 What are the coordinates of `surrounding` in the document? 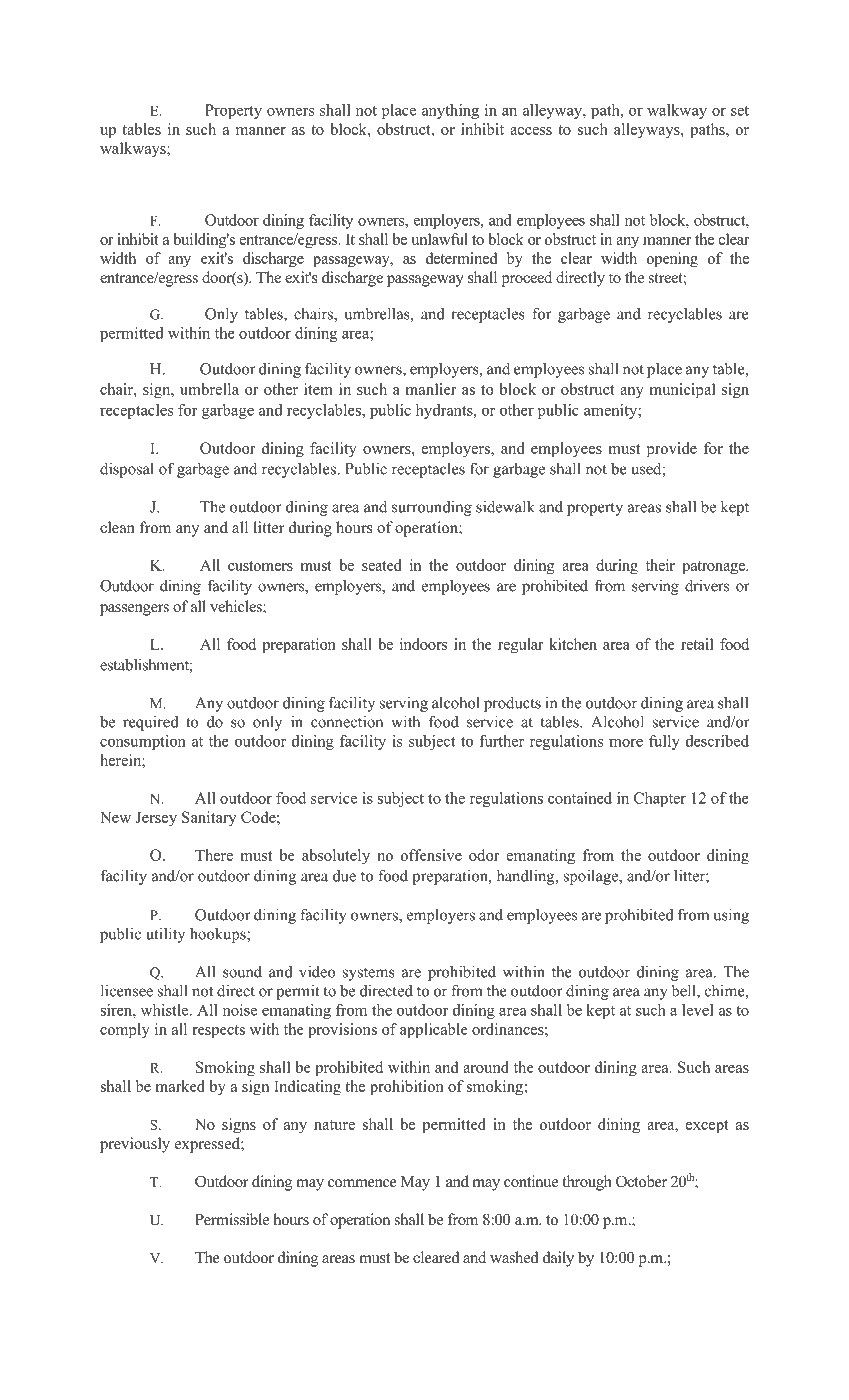 It's located at (432, 508).
